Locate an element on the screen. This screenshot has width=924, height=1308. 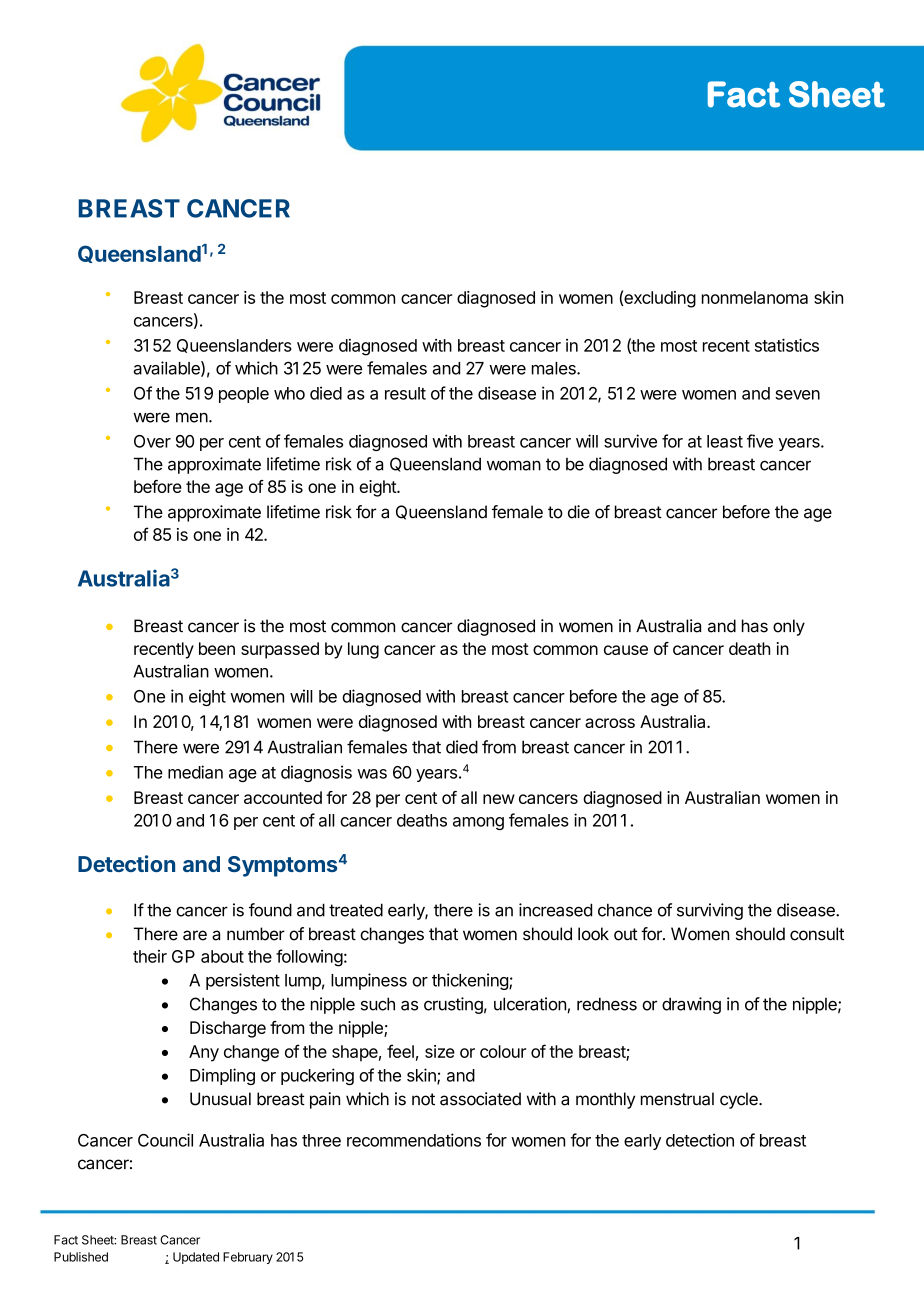
median is located at coordinates (195, 772).
